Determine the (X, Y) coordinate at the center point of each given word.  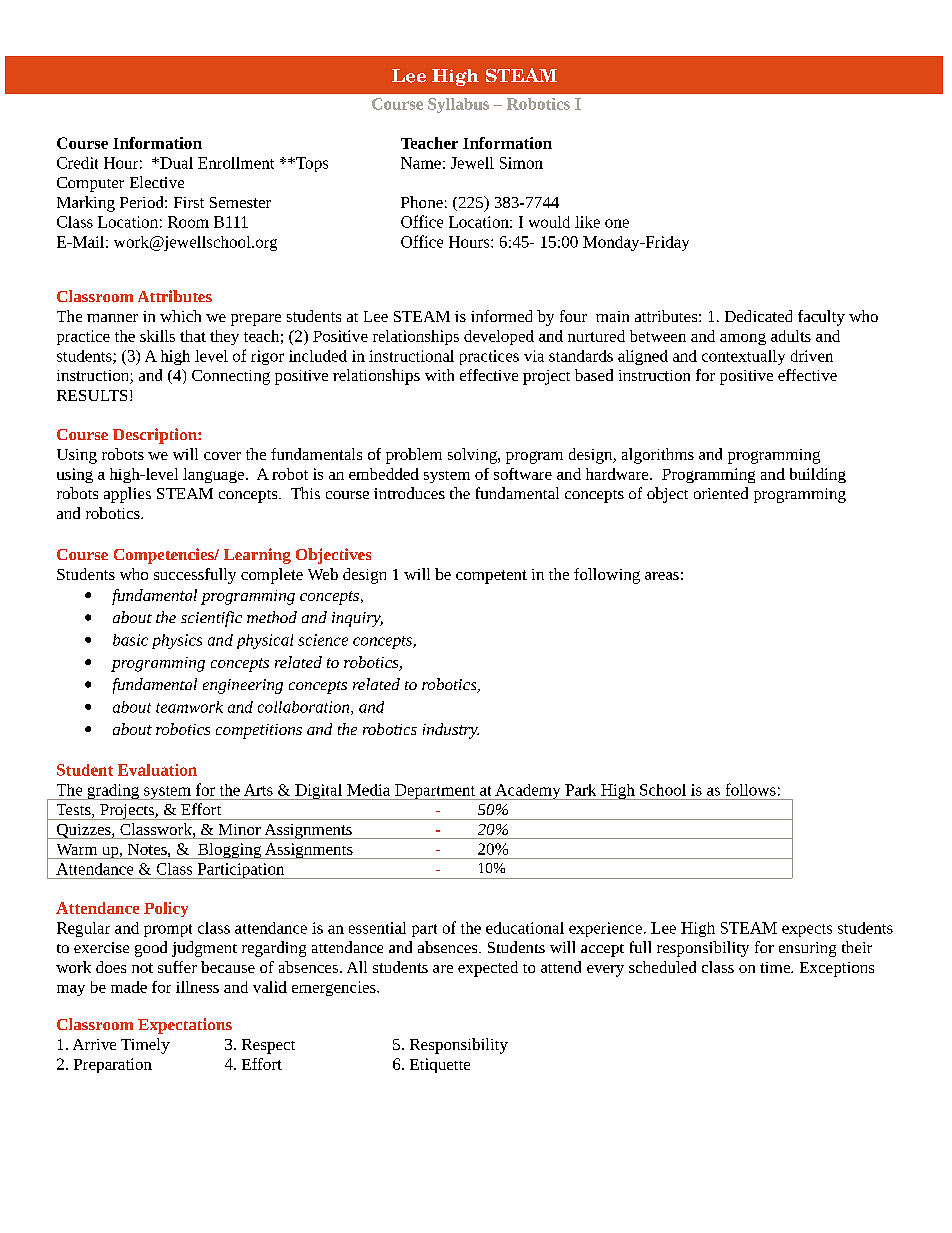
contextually (743, 357)
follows (751, 789)
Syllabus (458, 105)
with (439, 375)
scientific (211, 619)
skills (157, 336)
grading (113, 792)
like (587, 222)
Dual (175, 163)
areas (662, 576)
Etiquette (440, 1065)
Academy (528, 792)
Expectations (185, 1026)
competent (491, 577)
